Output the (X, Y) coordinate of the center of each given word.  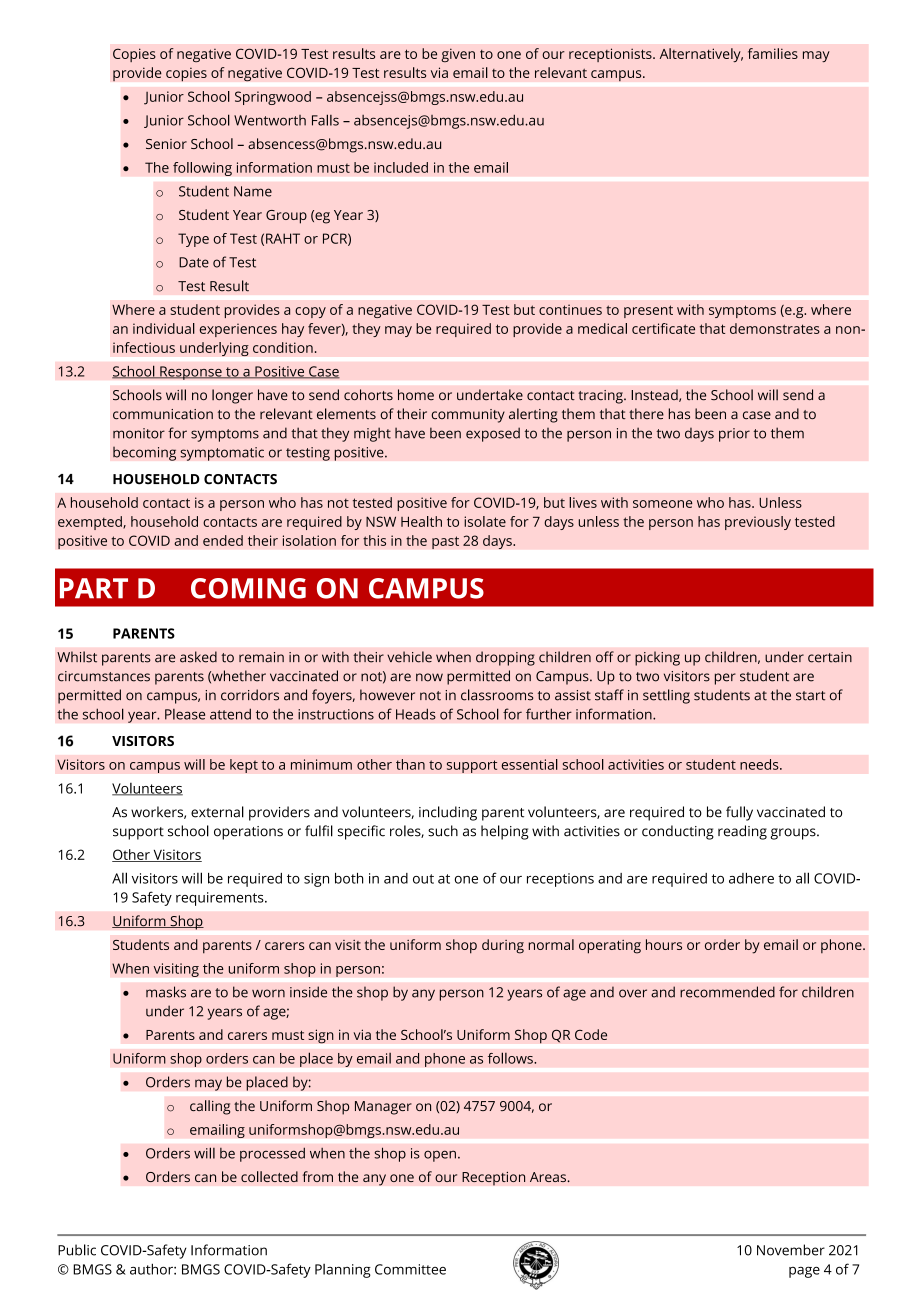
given (458, 55)
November (791, 1250)
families (773, 53)
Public (77, 1250)
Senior (166, 144)
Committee (410, 1269)
